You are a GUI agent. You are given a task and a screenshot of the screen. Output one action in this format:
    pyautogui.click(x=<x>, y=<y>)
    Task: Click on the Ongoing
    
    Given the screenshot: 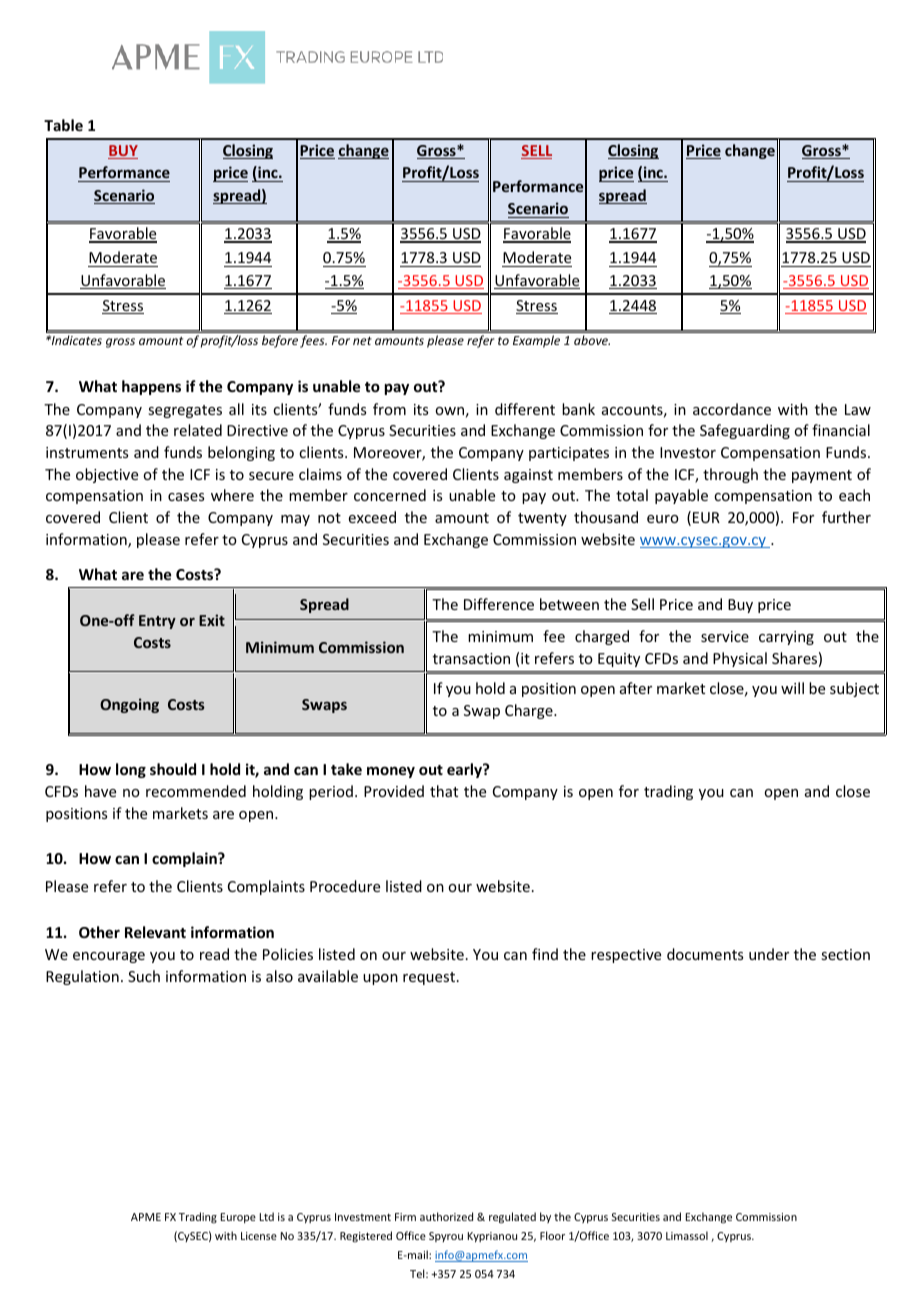 What is the action you would take?
    pyautogui.click(x=129, y=705)
